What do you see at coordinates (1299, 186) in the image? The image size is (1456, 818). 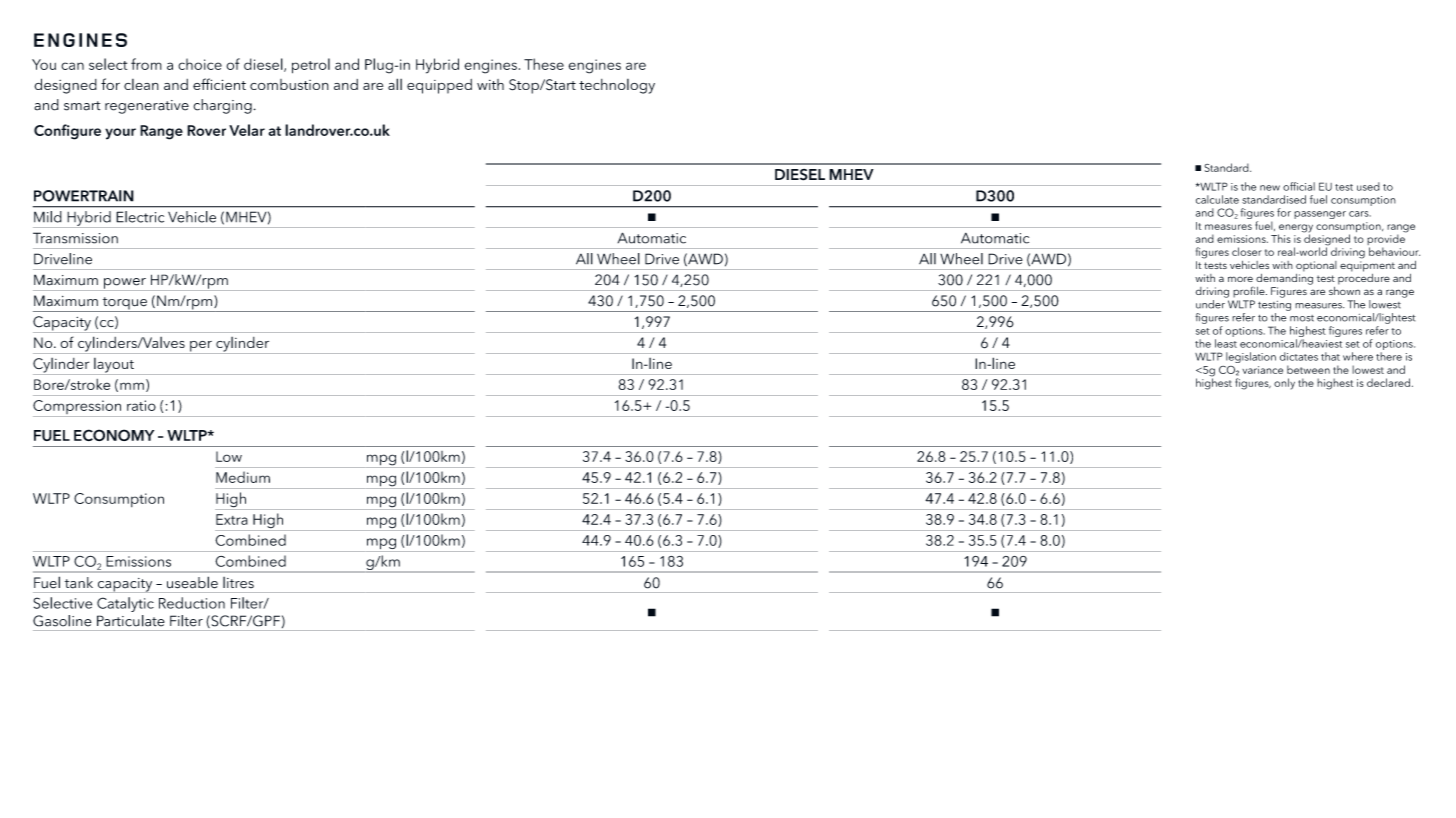 I see `official` at bounding box center [1299, 186].
